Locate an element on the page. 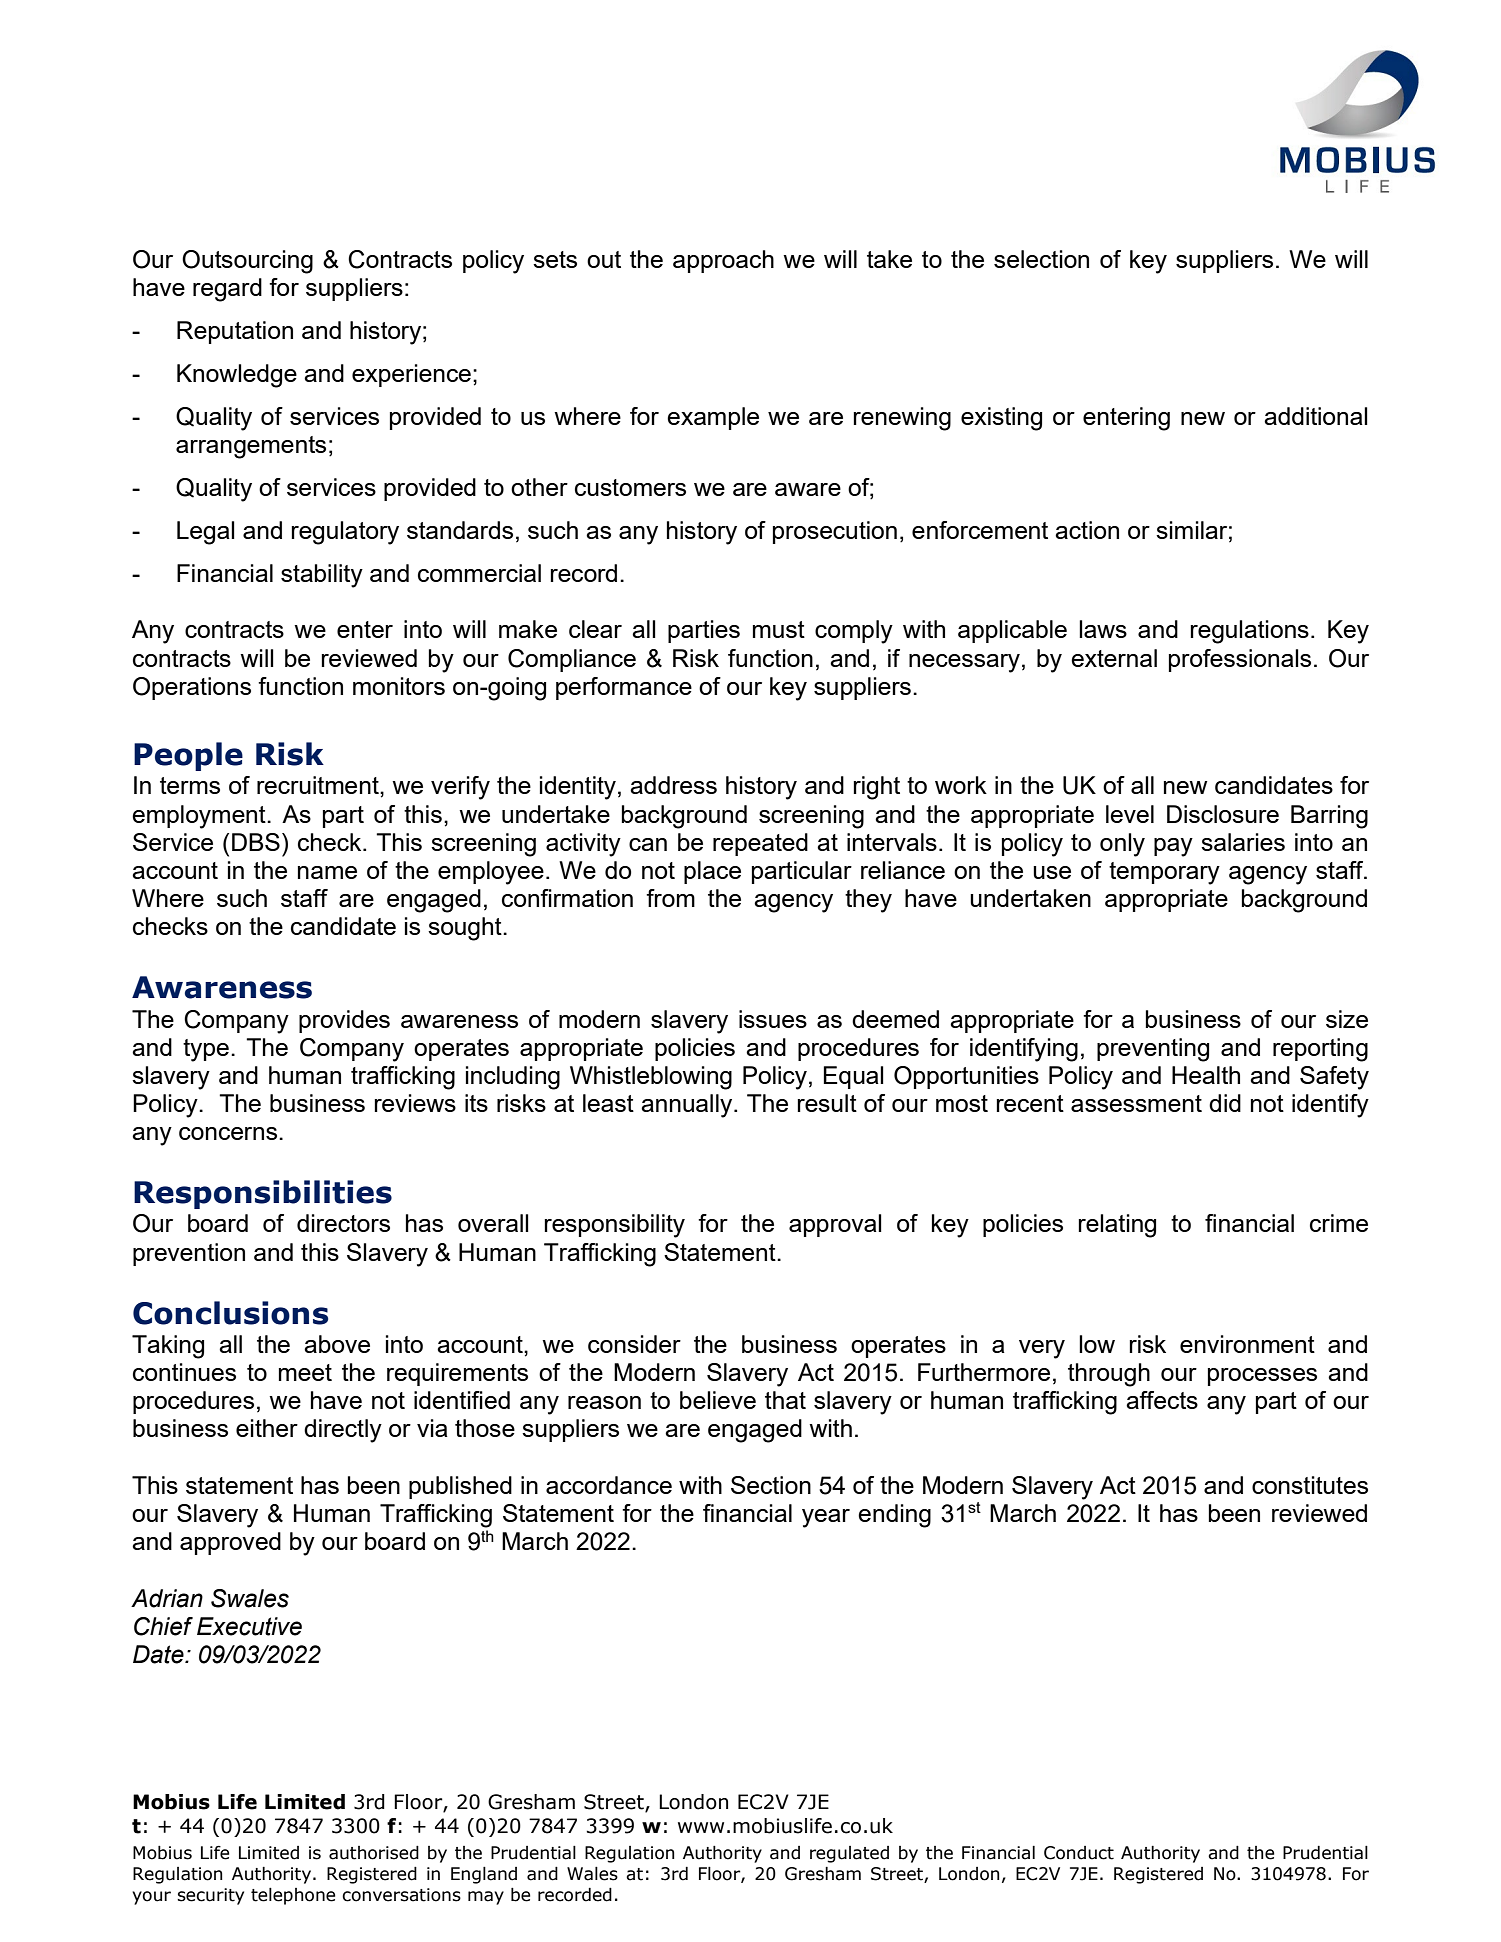 This page has width=1501, height=1942. Operations is located at coordinates (192, 688).
